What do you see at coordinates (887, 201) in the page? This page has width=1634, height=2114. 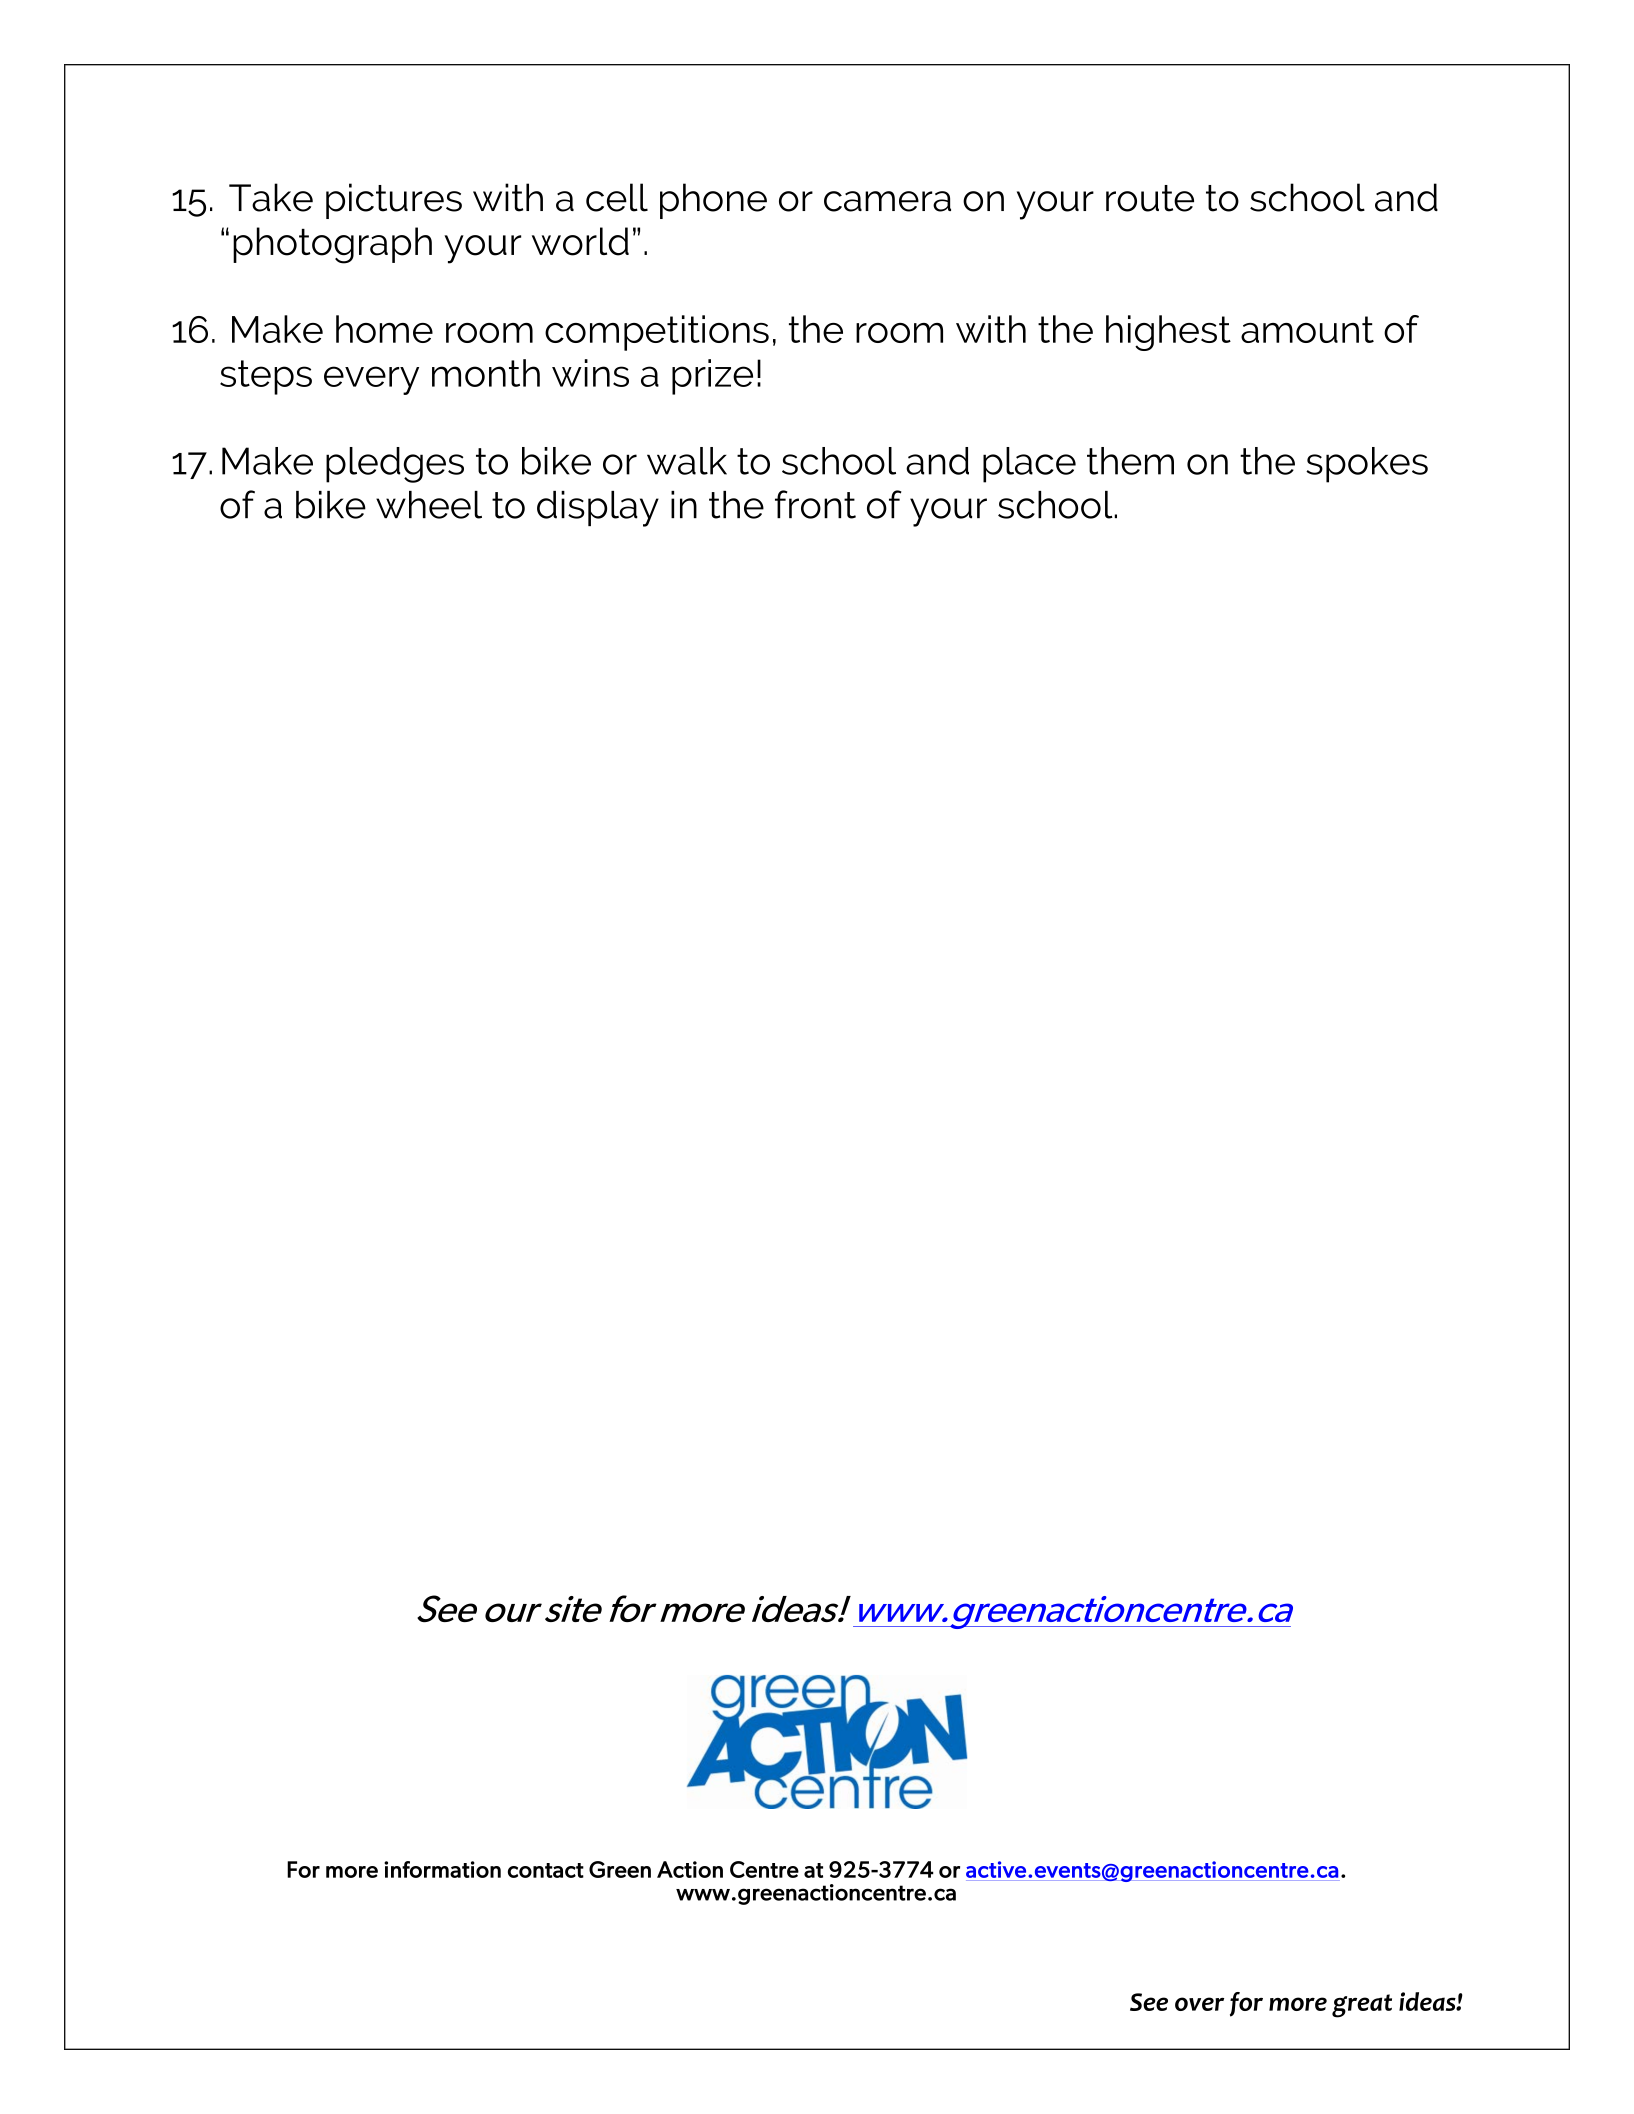 I see `camera` at bounding box center [887, 201].
